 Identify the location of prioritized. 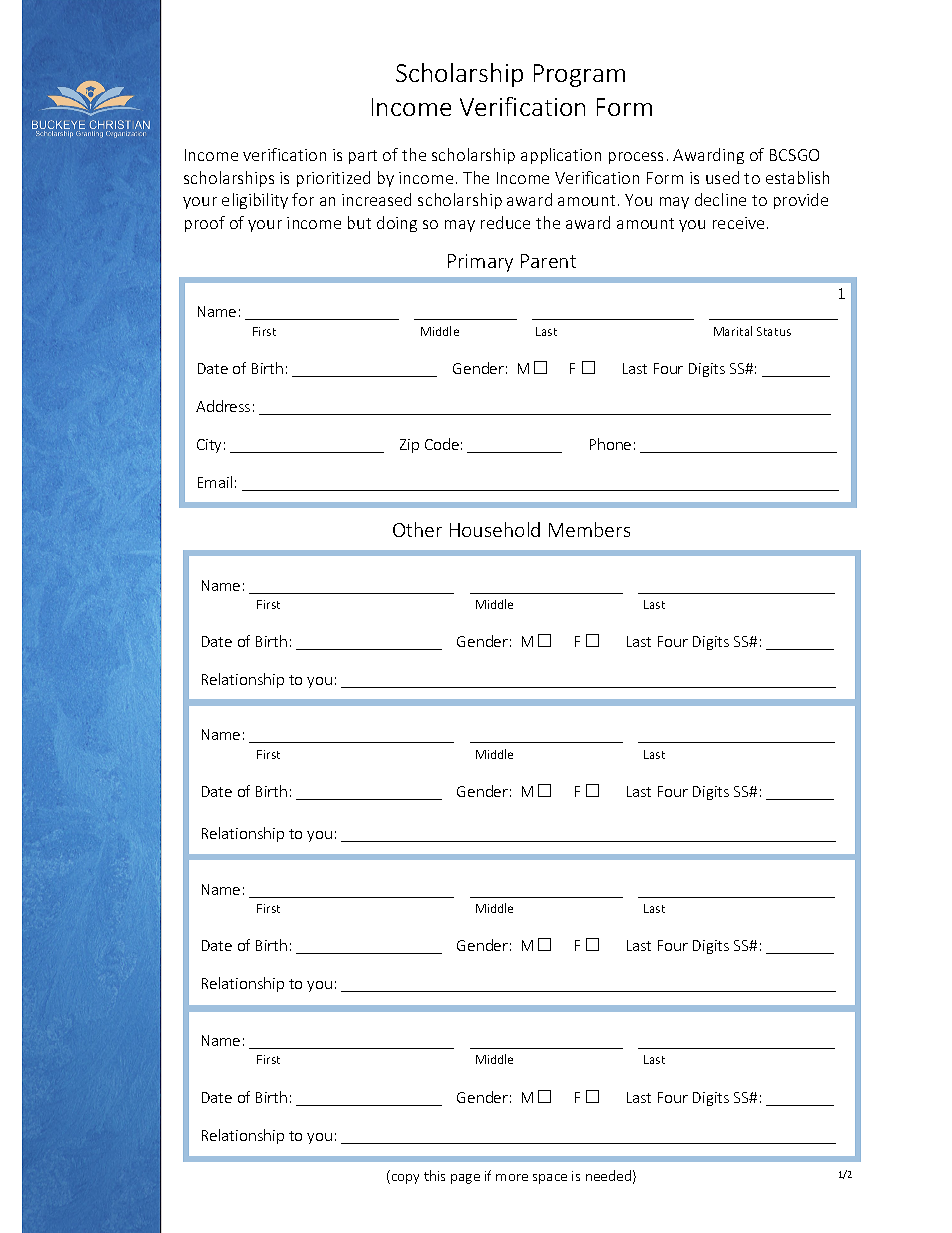
(333, 179).
